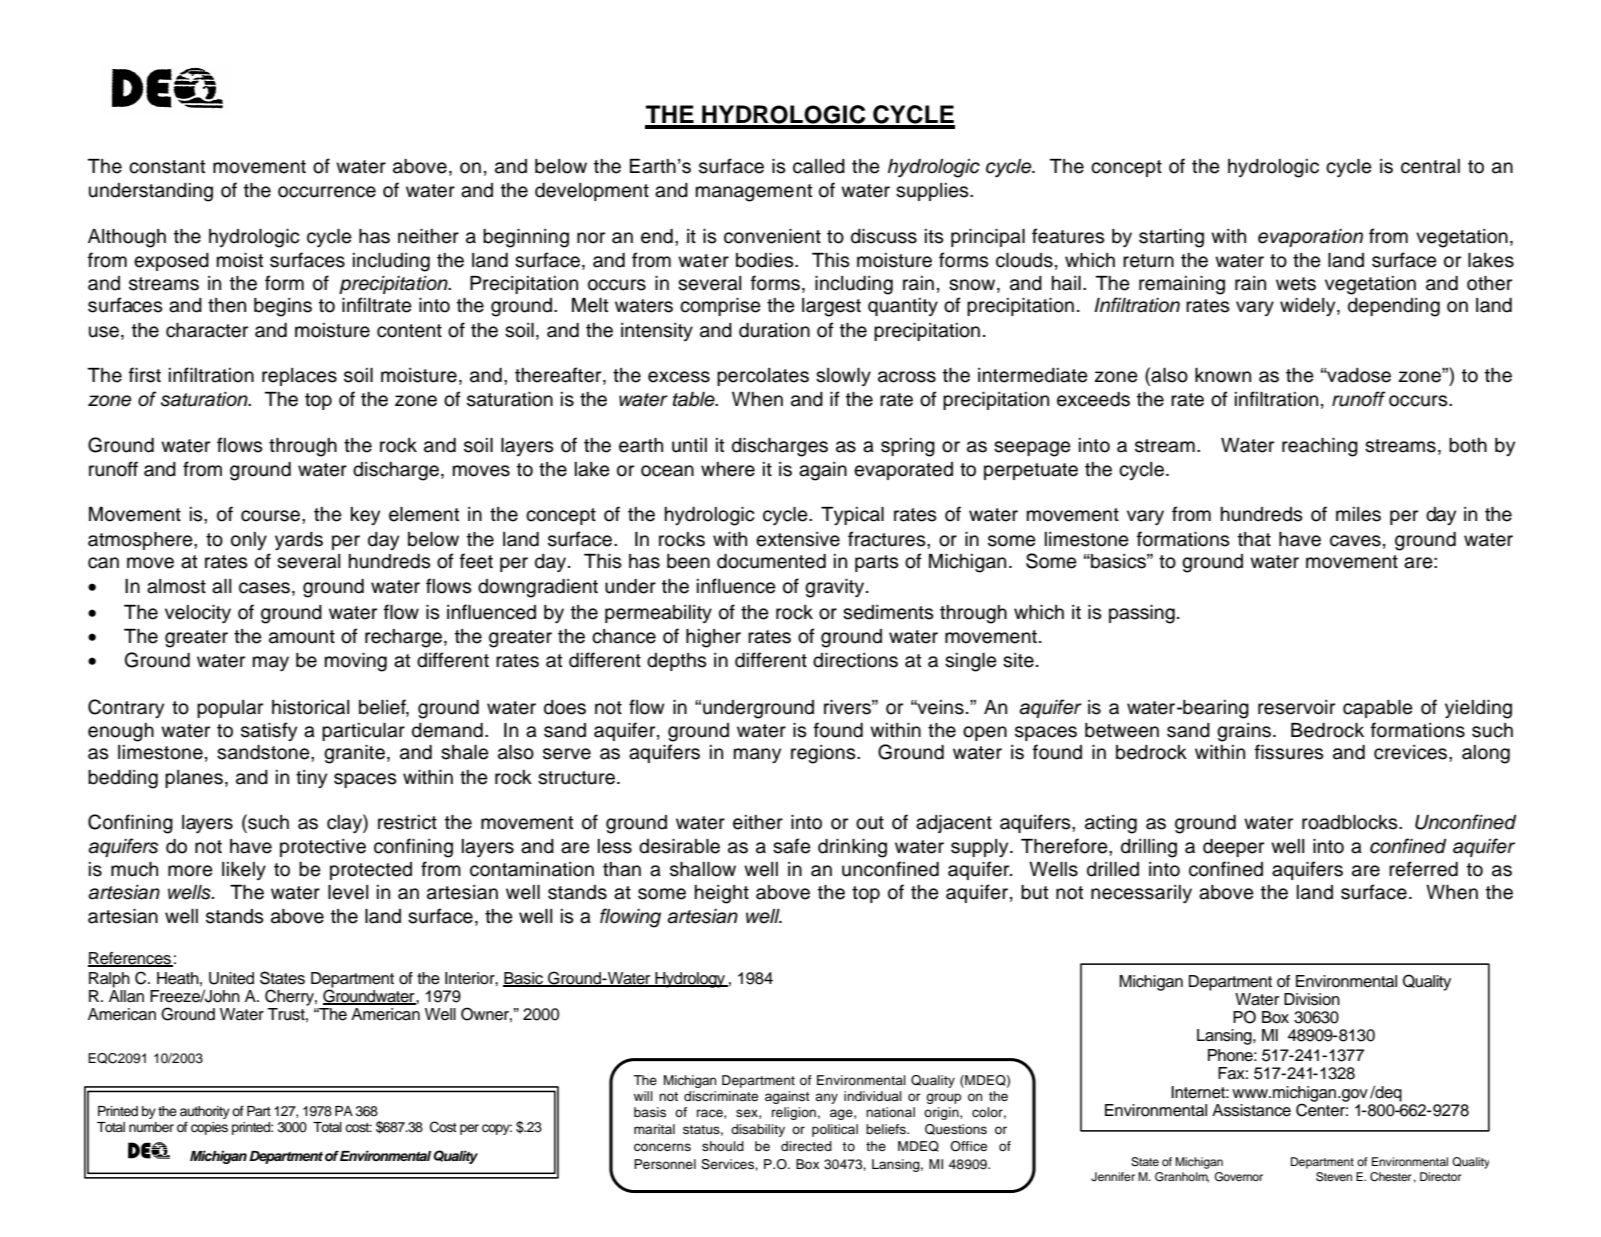 The image size is (1601, 1237). Describe the element at coordinates (1310, 238) in the screenshot. I see `evaporation` at that location.
